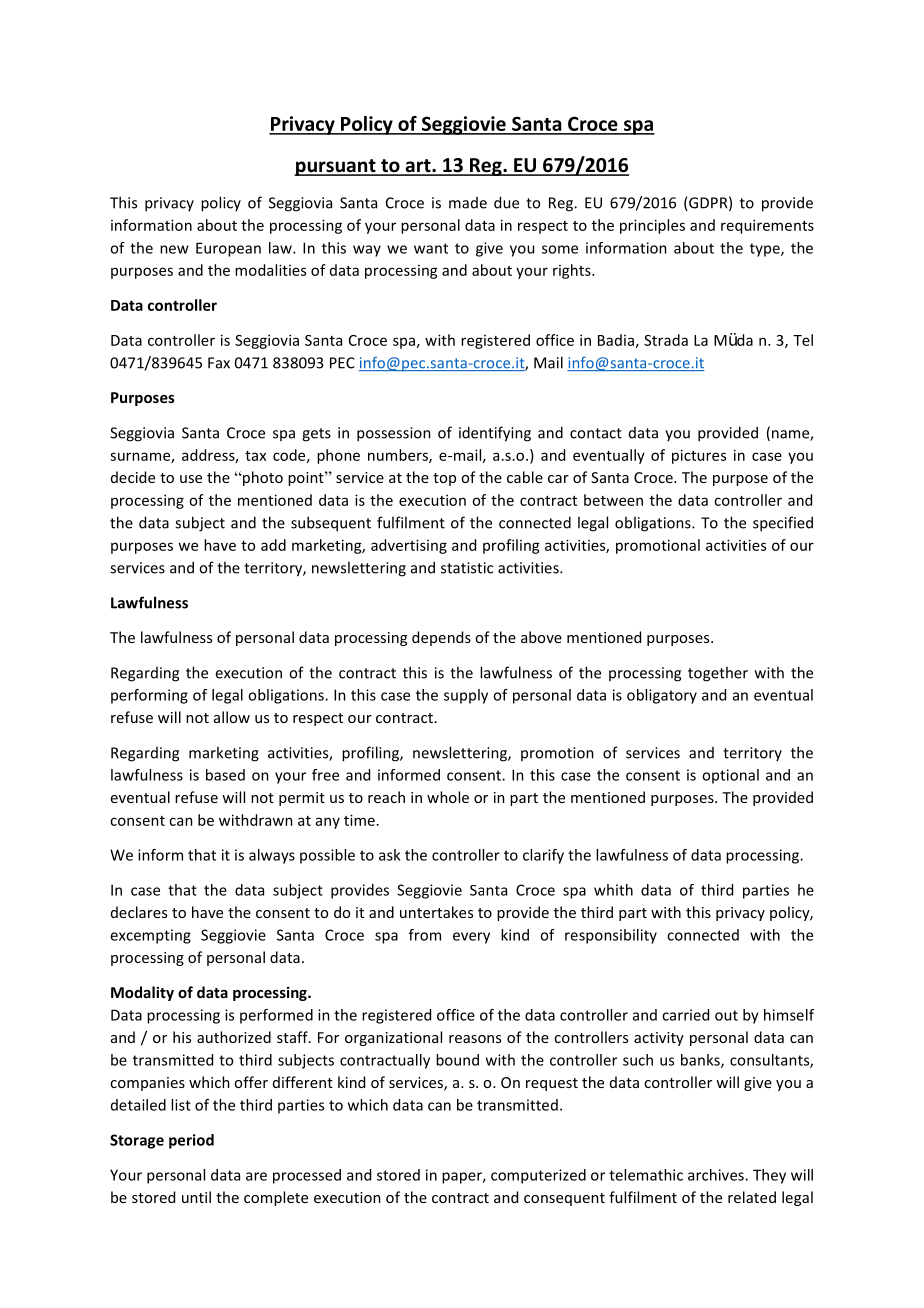  Describe the element at coordinates (196, 1197) in the screenshot. I see `until` at that location.
